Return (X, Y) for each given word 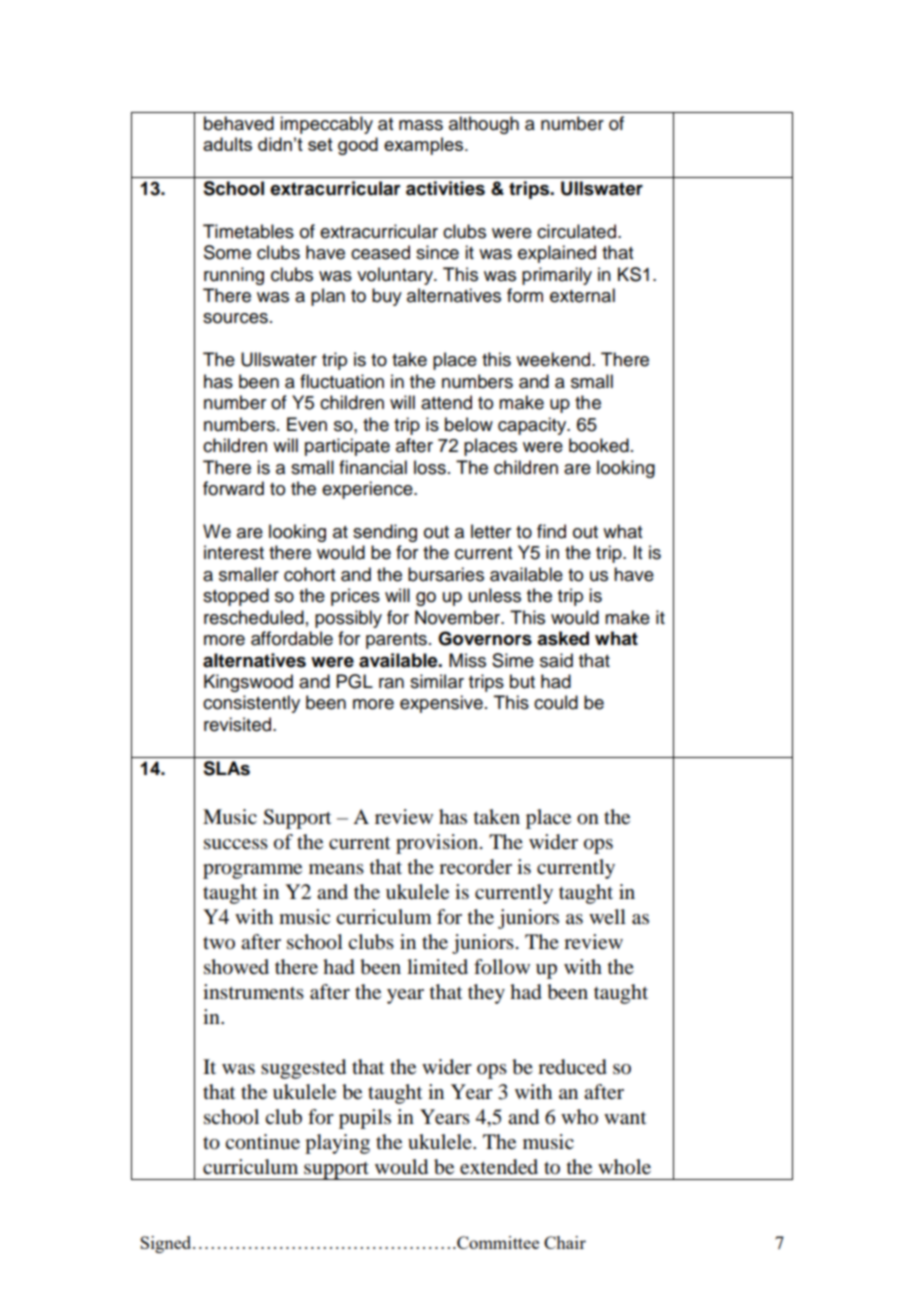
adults (227, 144)
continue (262, 1142)
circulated (578, 231)
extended (499, 1167)
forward (233, 488)
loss (430, 467)
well (607, 916)
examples (425, 146)
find (551, 531)
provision (437, 844)
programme (252, 871)
